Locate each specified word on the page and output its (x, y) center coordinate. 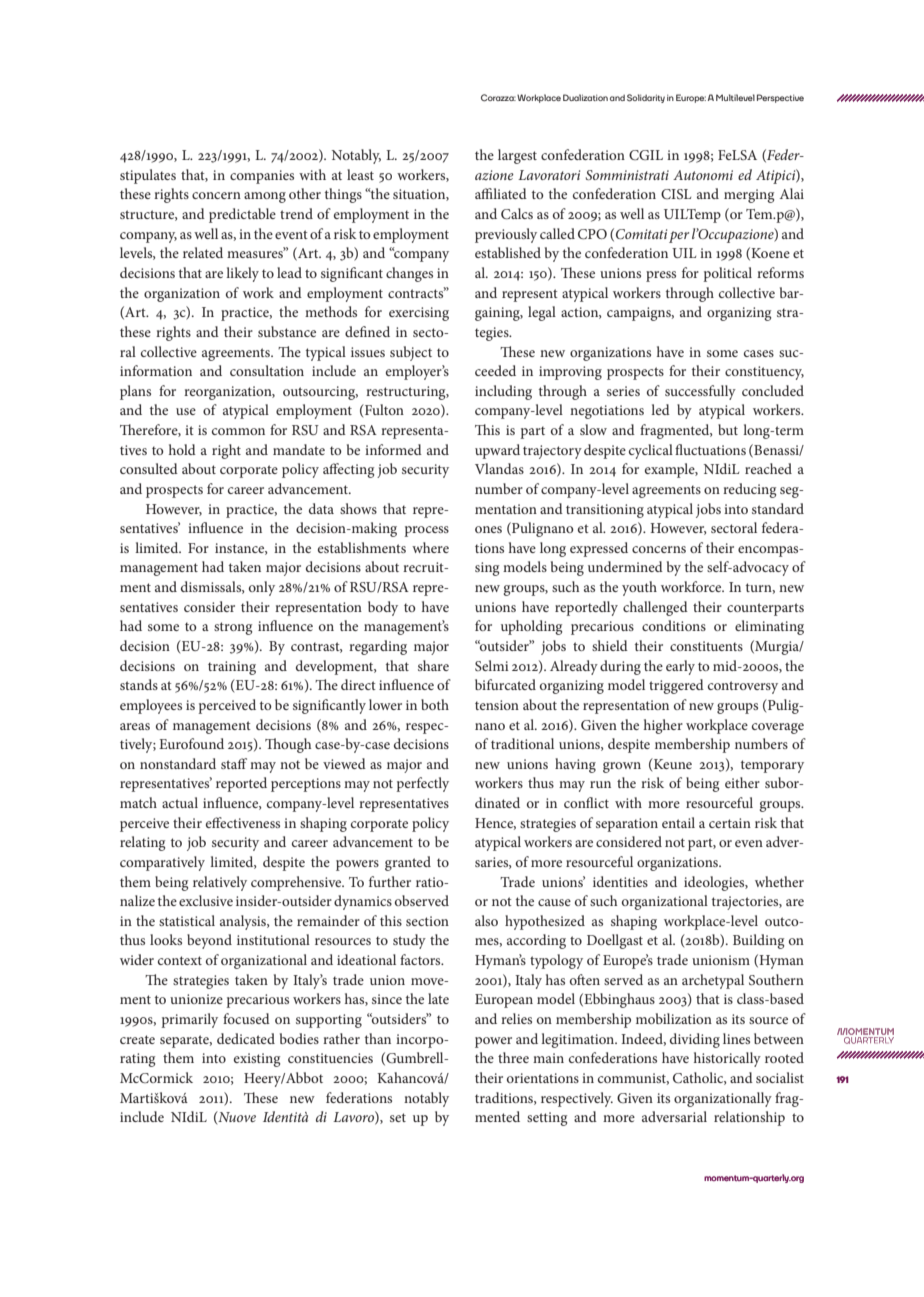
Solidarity (646, 98)
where (430, 547)
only (262, 588)
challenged (655, 608)
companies (262, 177)
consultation (267, 370)
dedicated (246, 1038)
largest (517, 156)
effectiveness (243, 822)
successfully (700, 392)
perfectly (423, 784)
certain (730, 823)
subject (411, 353)
